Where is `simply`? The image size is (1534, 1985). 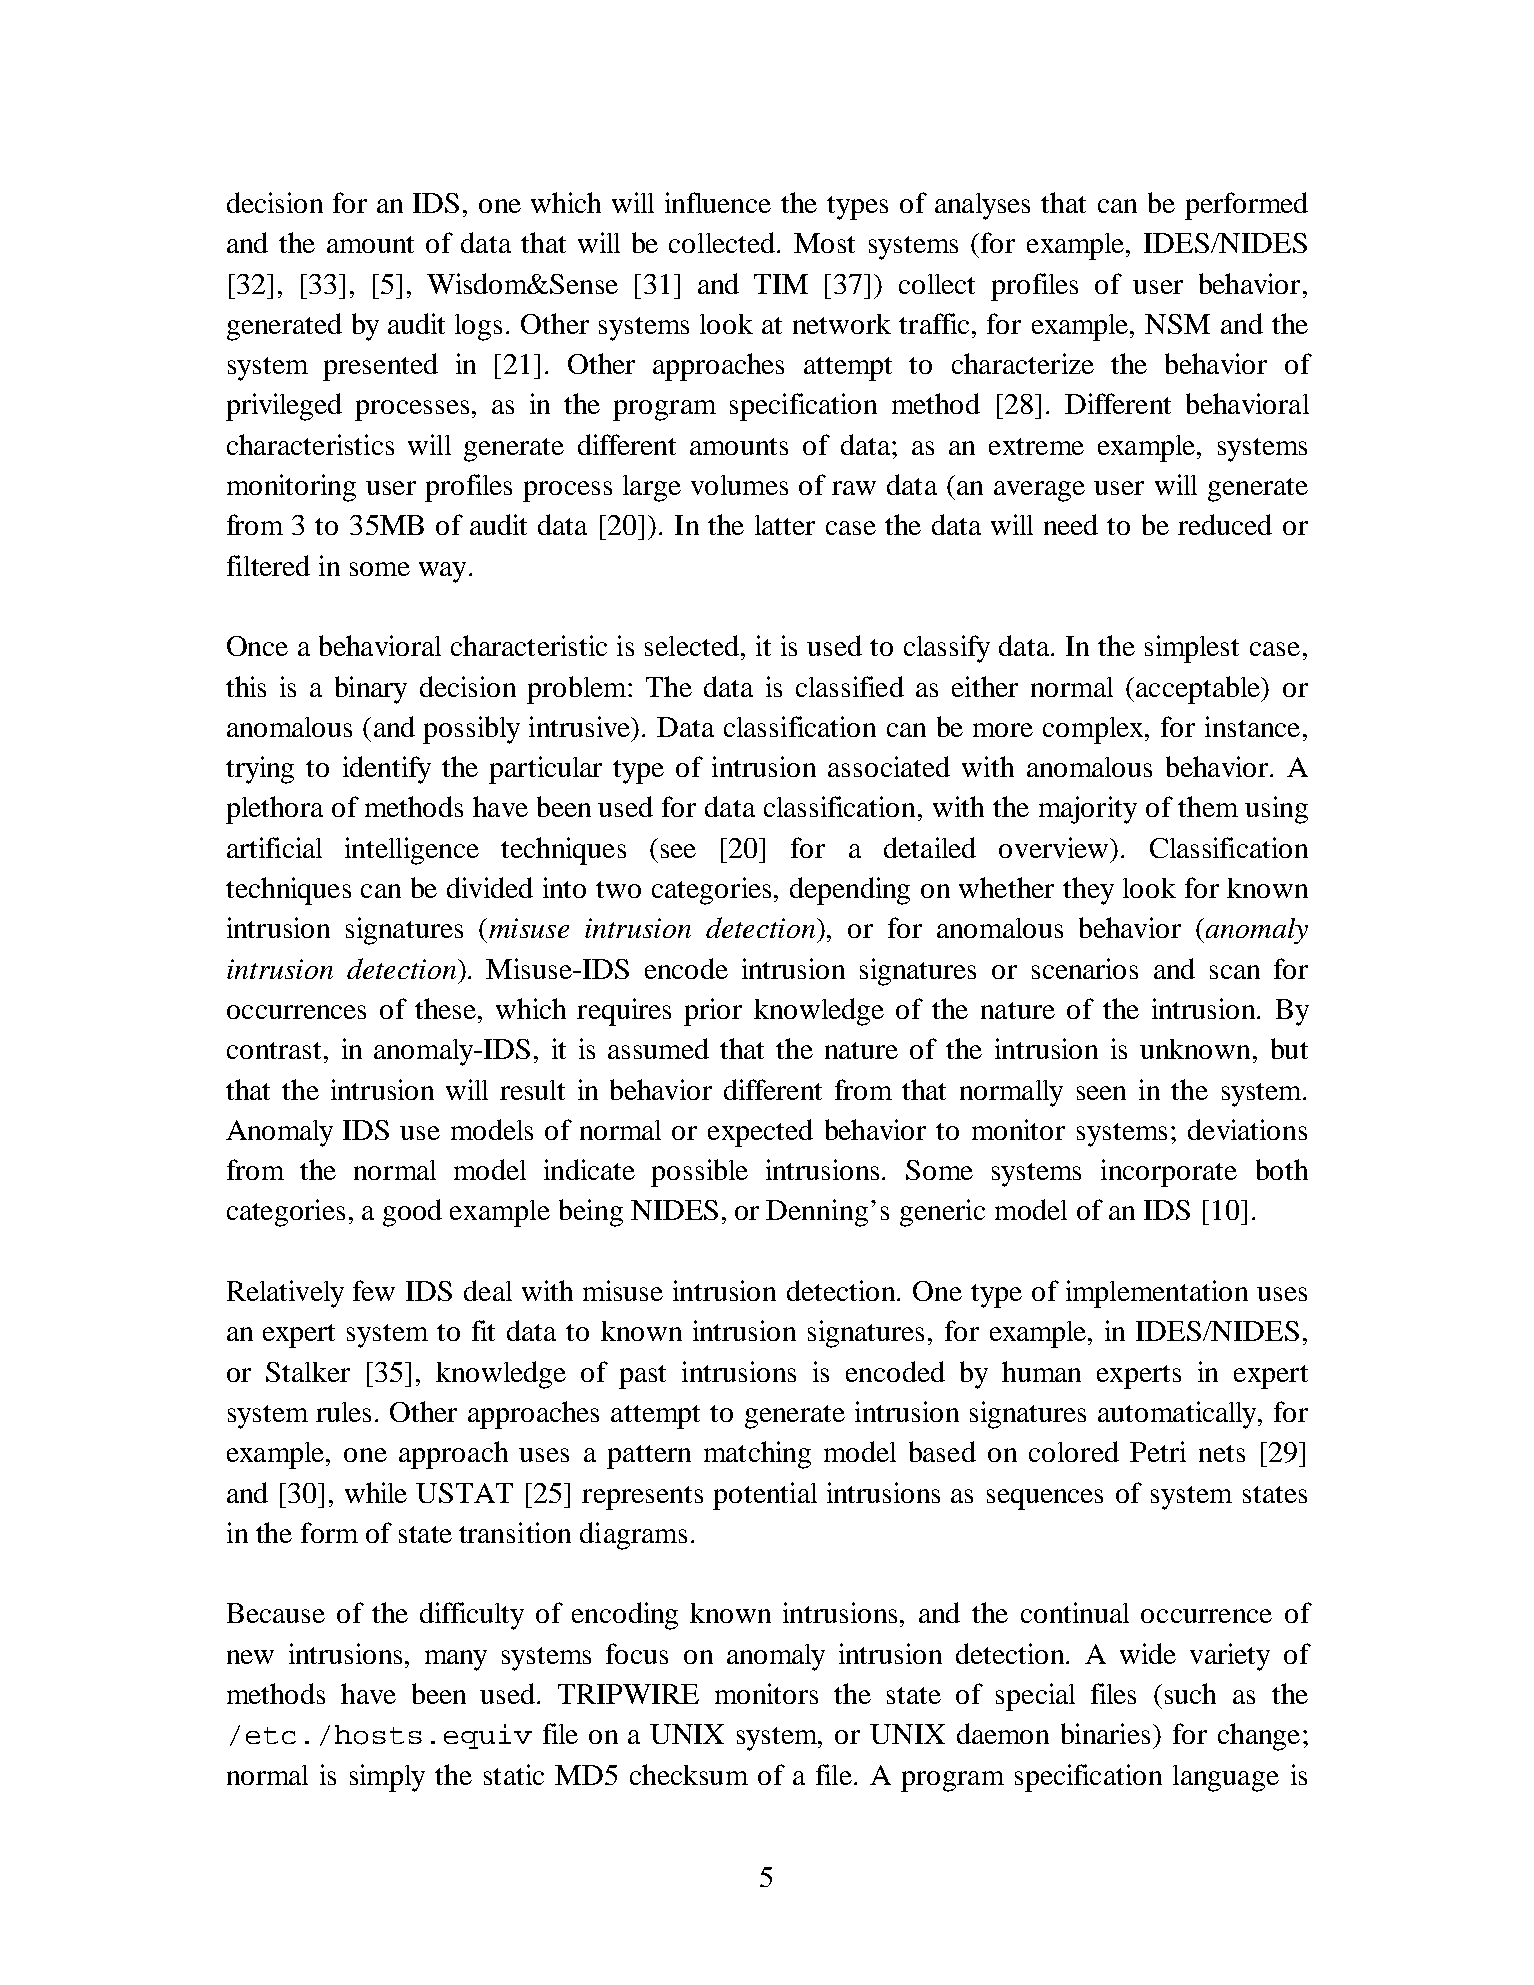
simply is located at coordinates (387, 1778).
